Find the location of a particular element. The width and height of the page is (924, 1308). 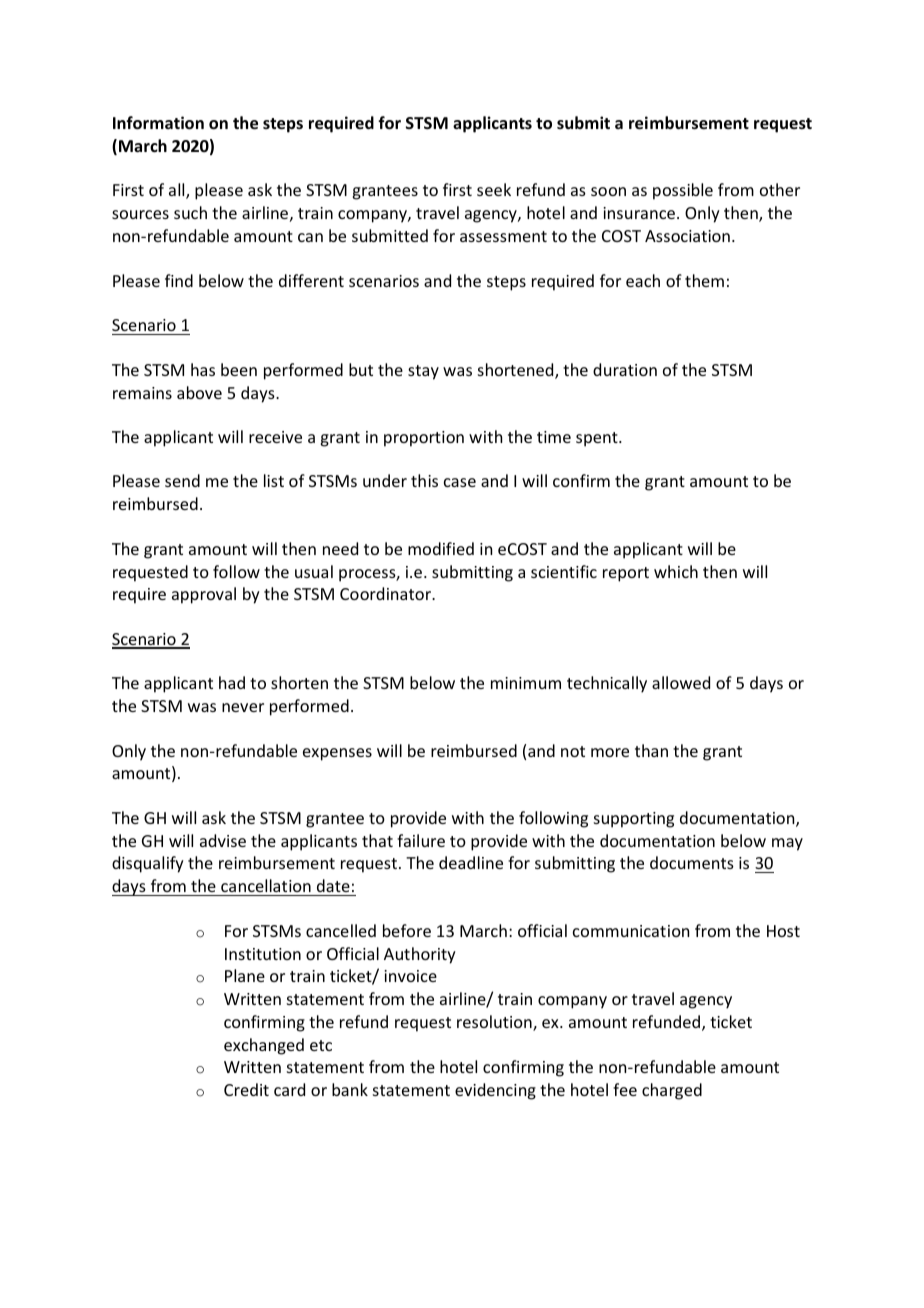

which is located at coordinates (676, 571).
